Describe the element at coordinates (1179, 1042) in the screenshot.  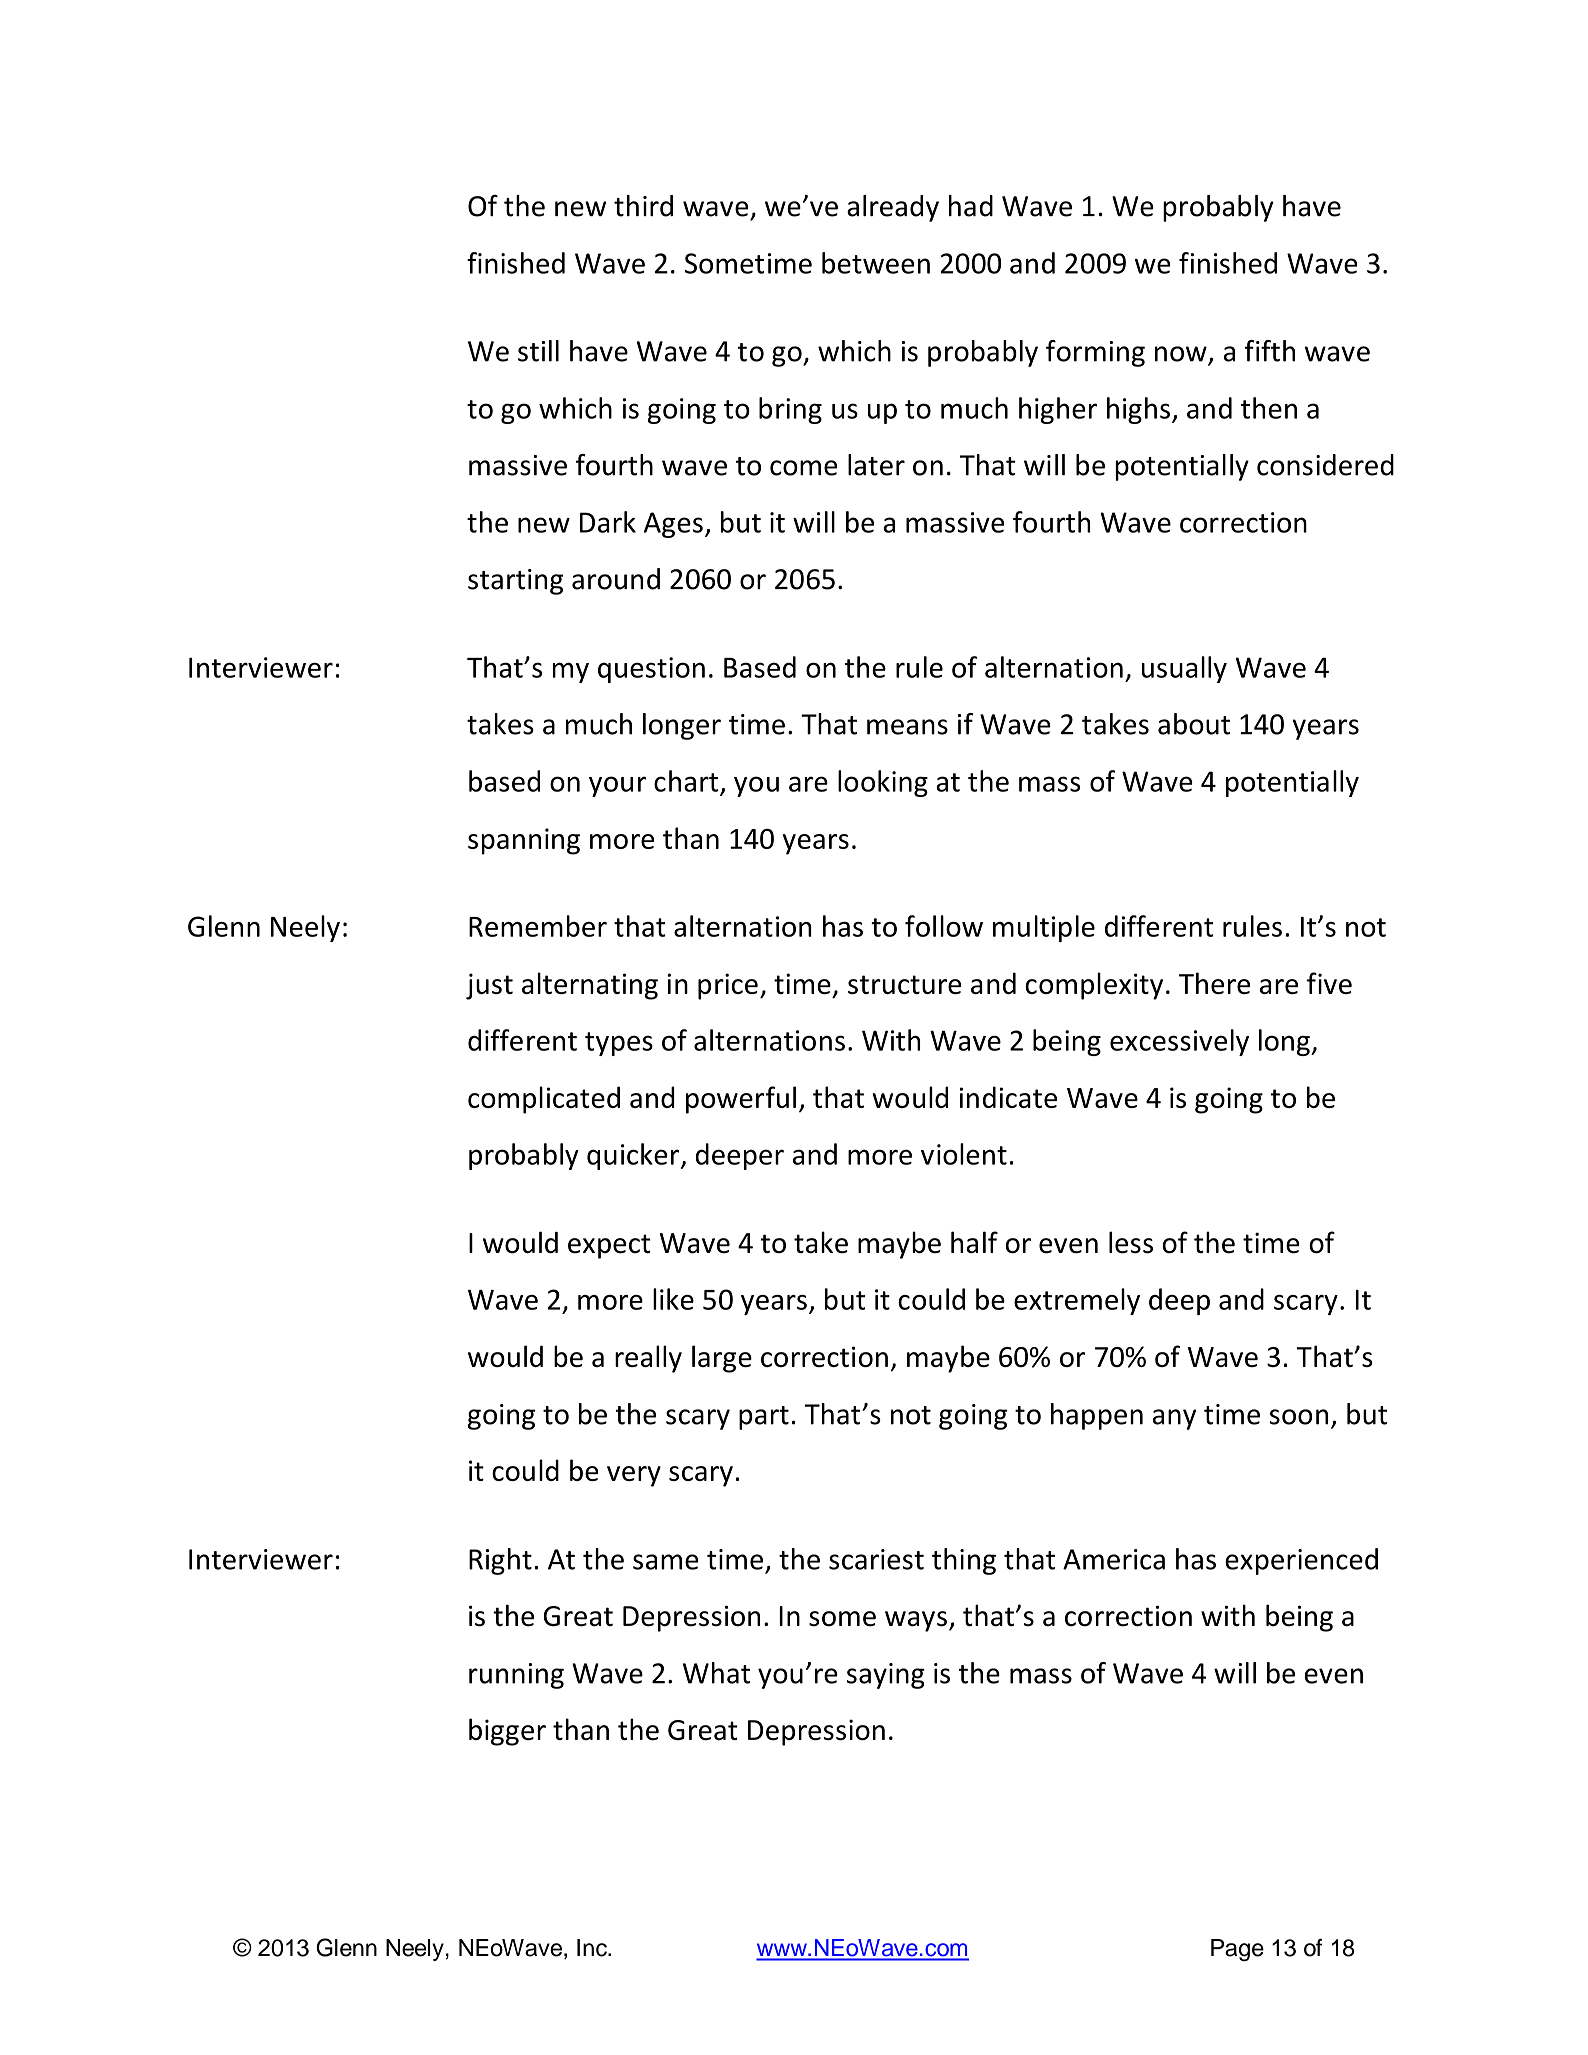
I see `excessively` at that location.
